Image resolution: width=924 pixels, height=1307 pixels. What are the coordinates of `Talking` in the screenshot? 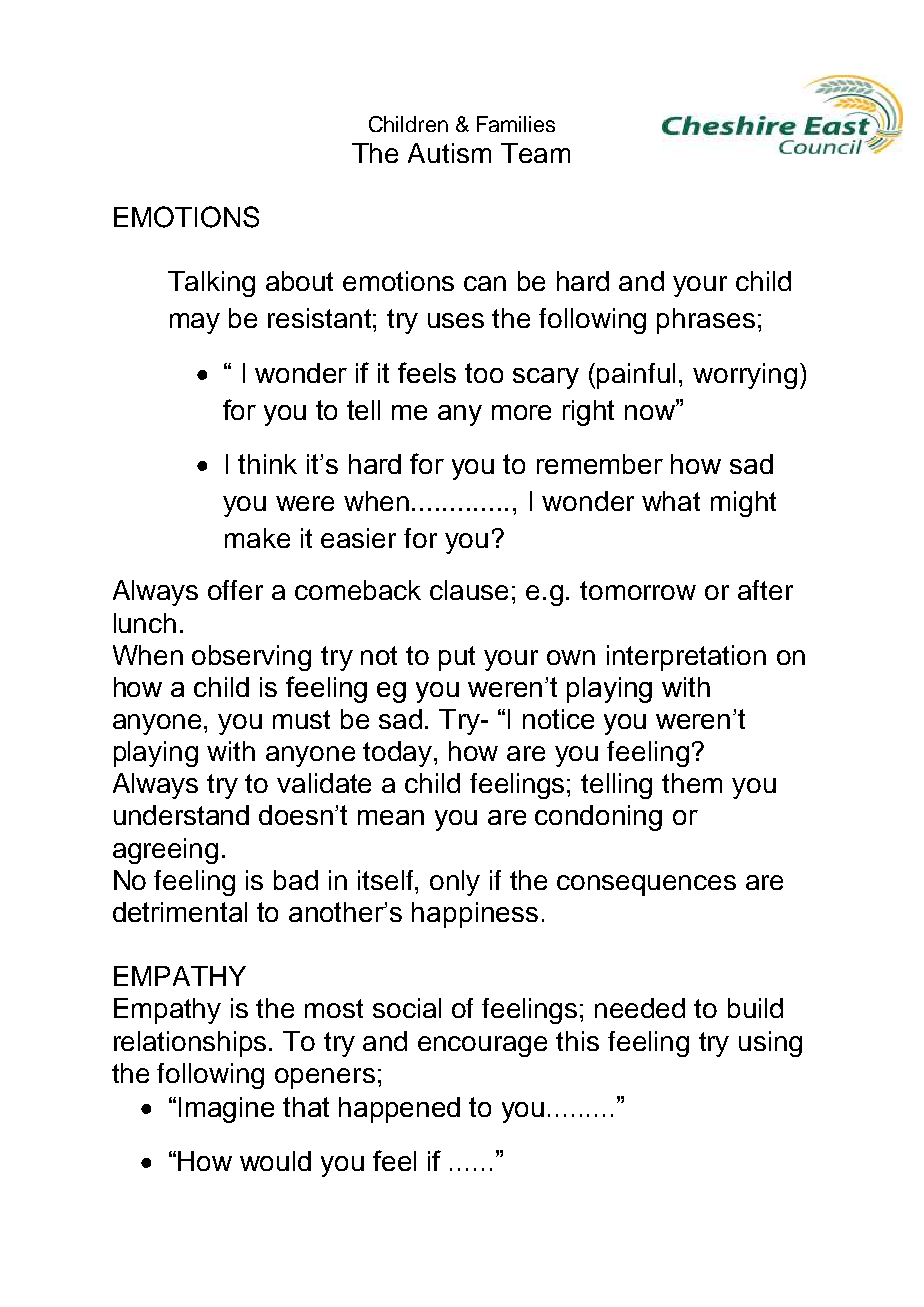 It's located at (211, 284).
